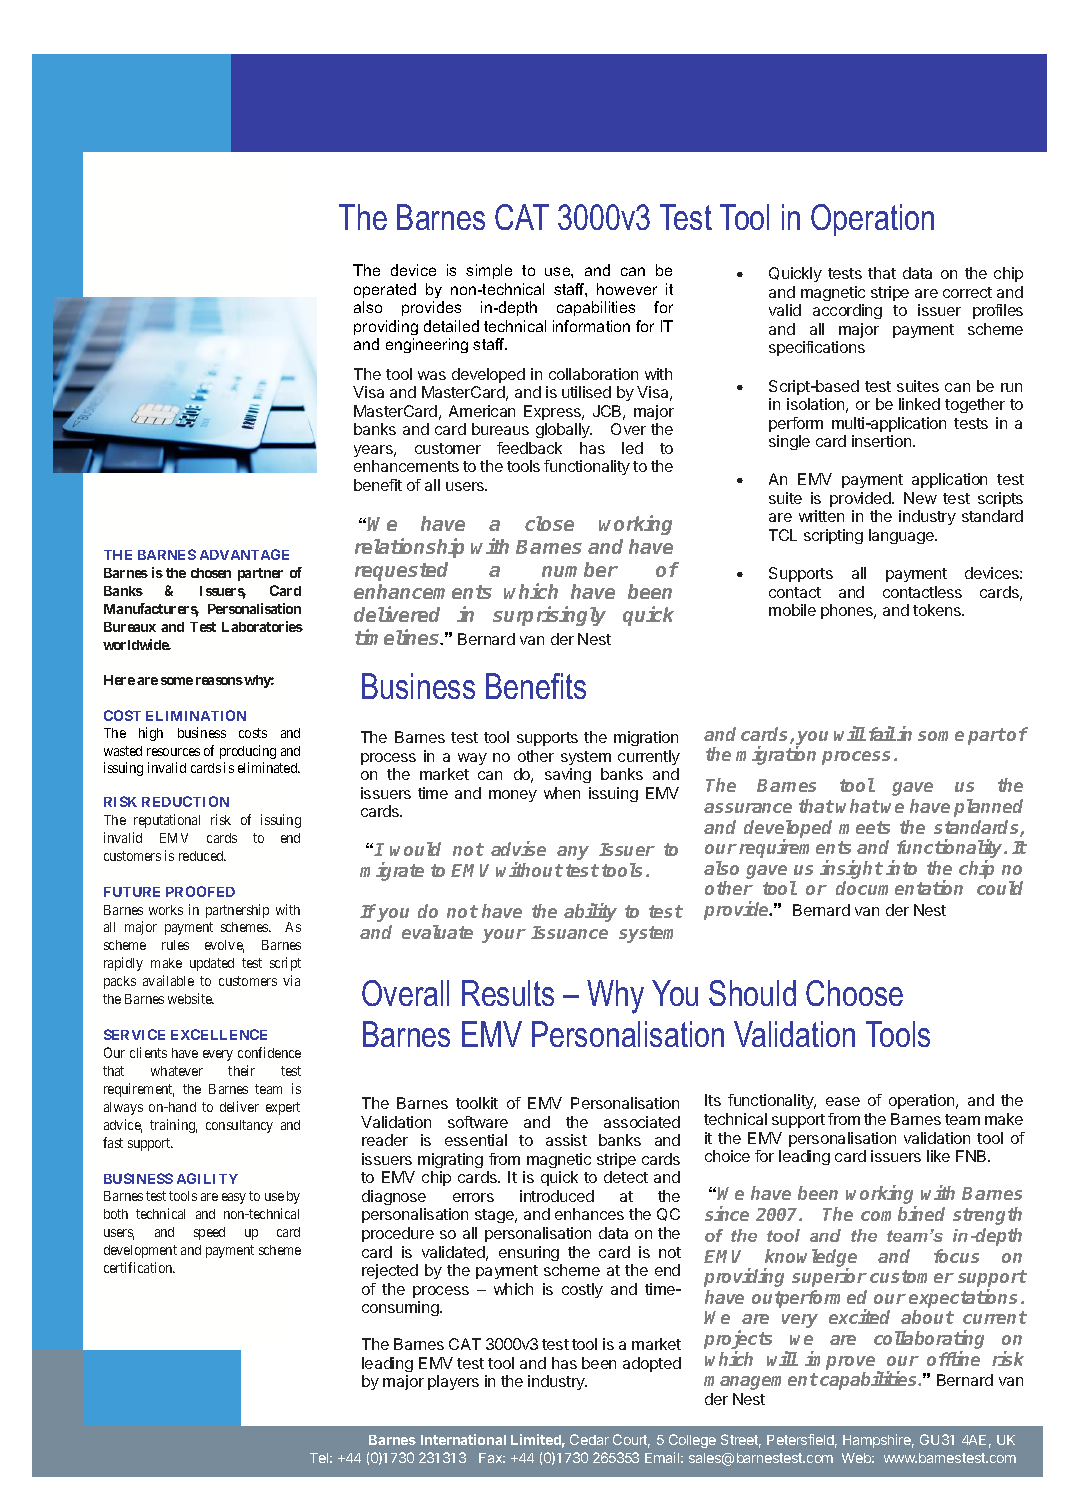 Image resolution: width=1067 pixels, height=1509 pixels. What do you see at coordinates (211, 573) in the screenshot?
I see `chosen` at bounding box center [211, 573].
